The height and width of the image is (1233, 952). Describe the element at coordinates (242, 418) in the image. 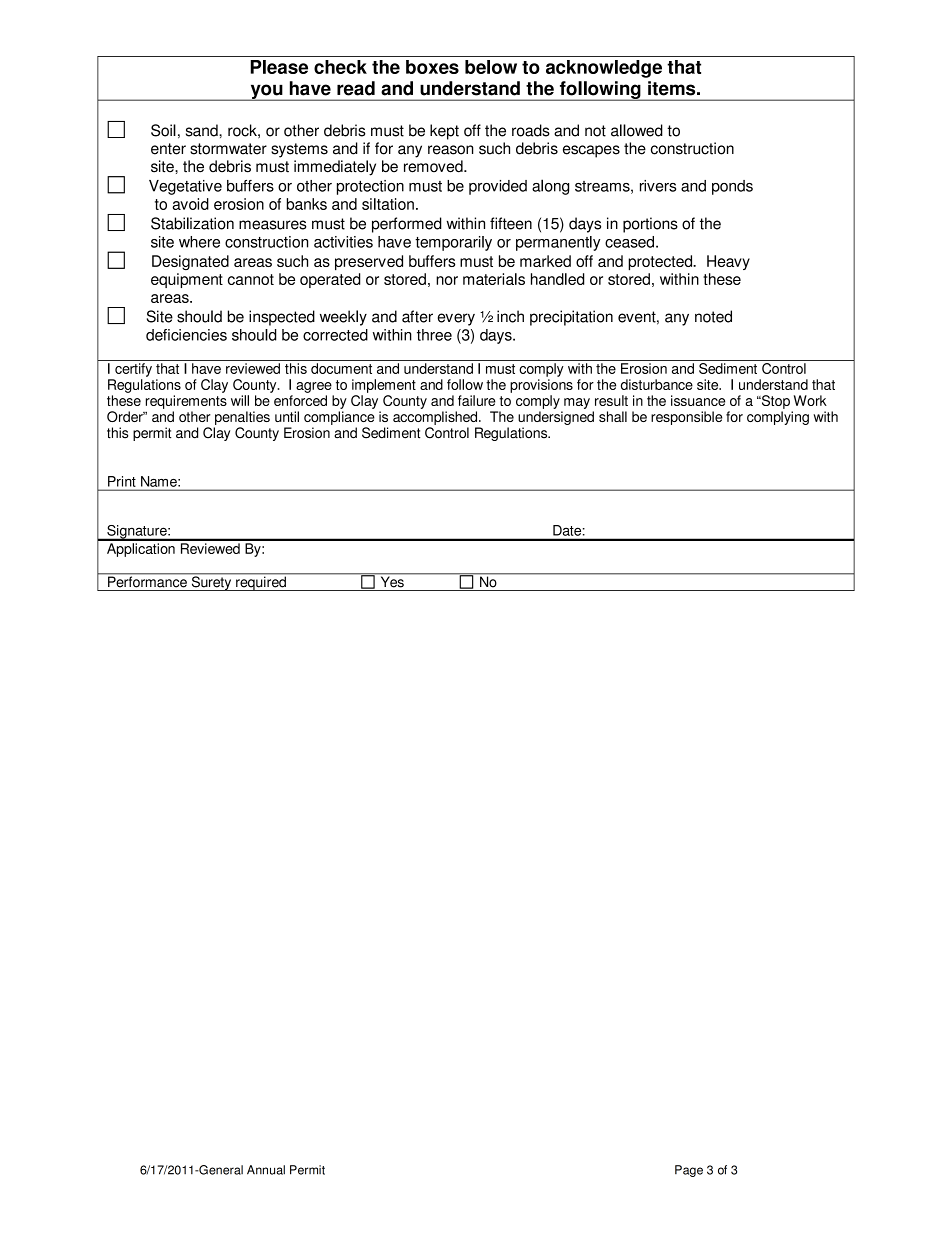

I see `penalties` at that location.
